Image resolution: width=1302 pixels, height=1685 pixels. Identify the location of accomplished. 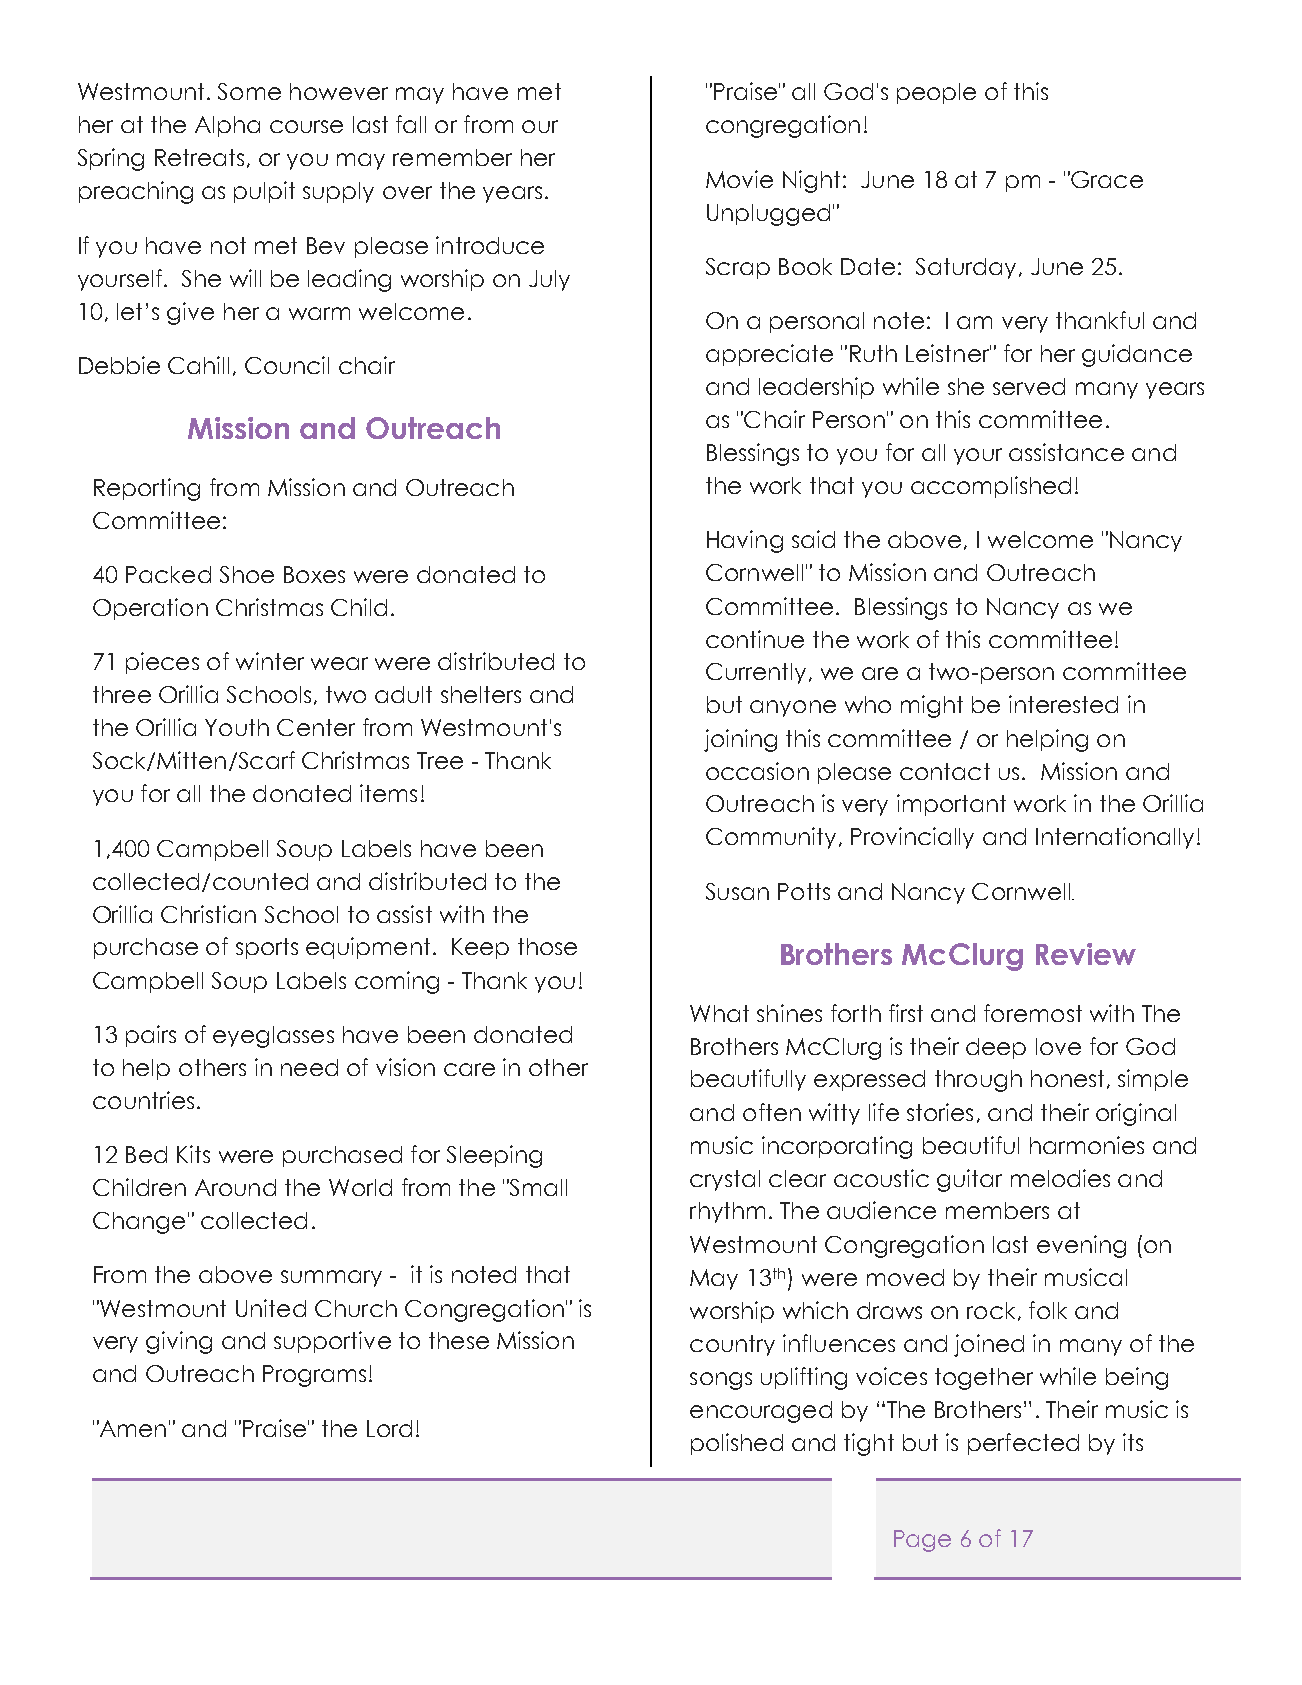
(991, 487).
